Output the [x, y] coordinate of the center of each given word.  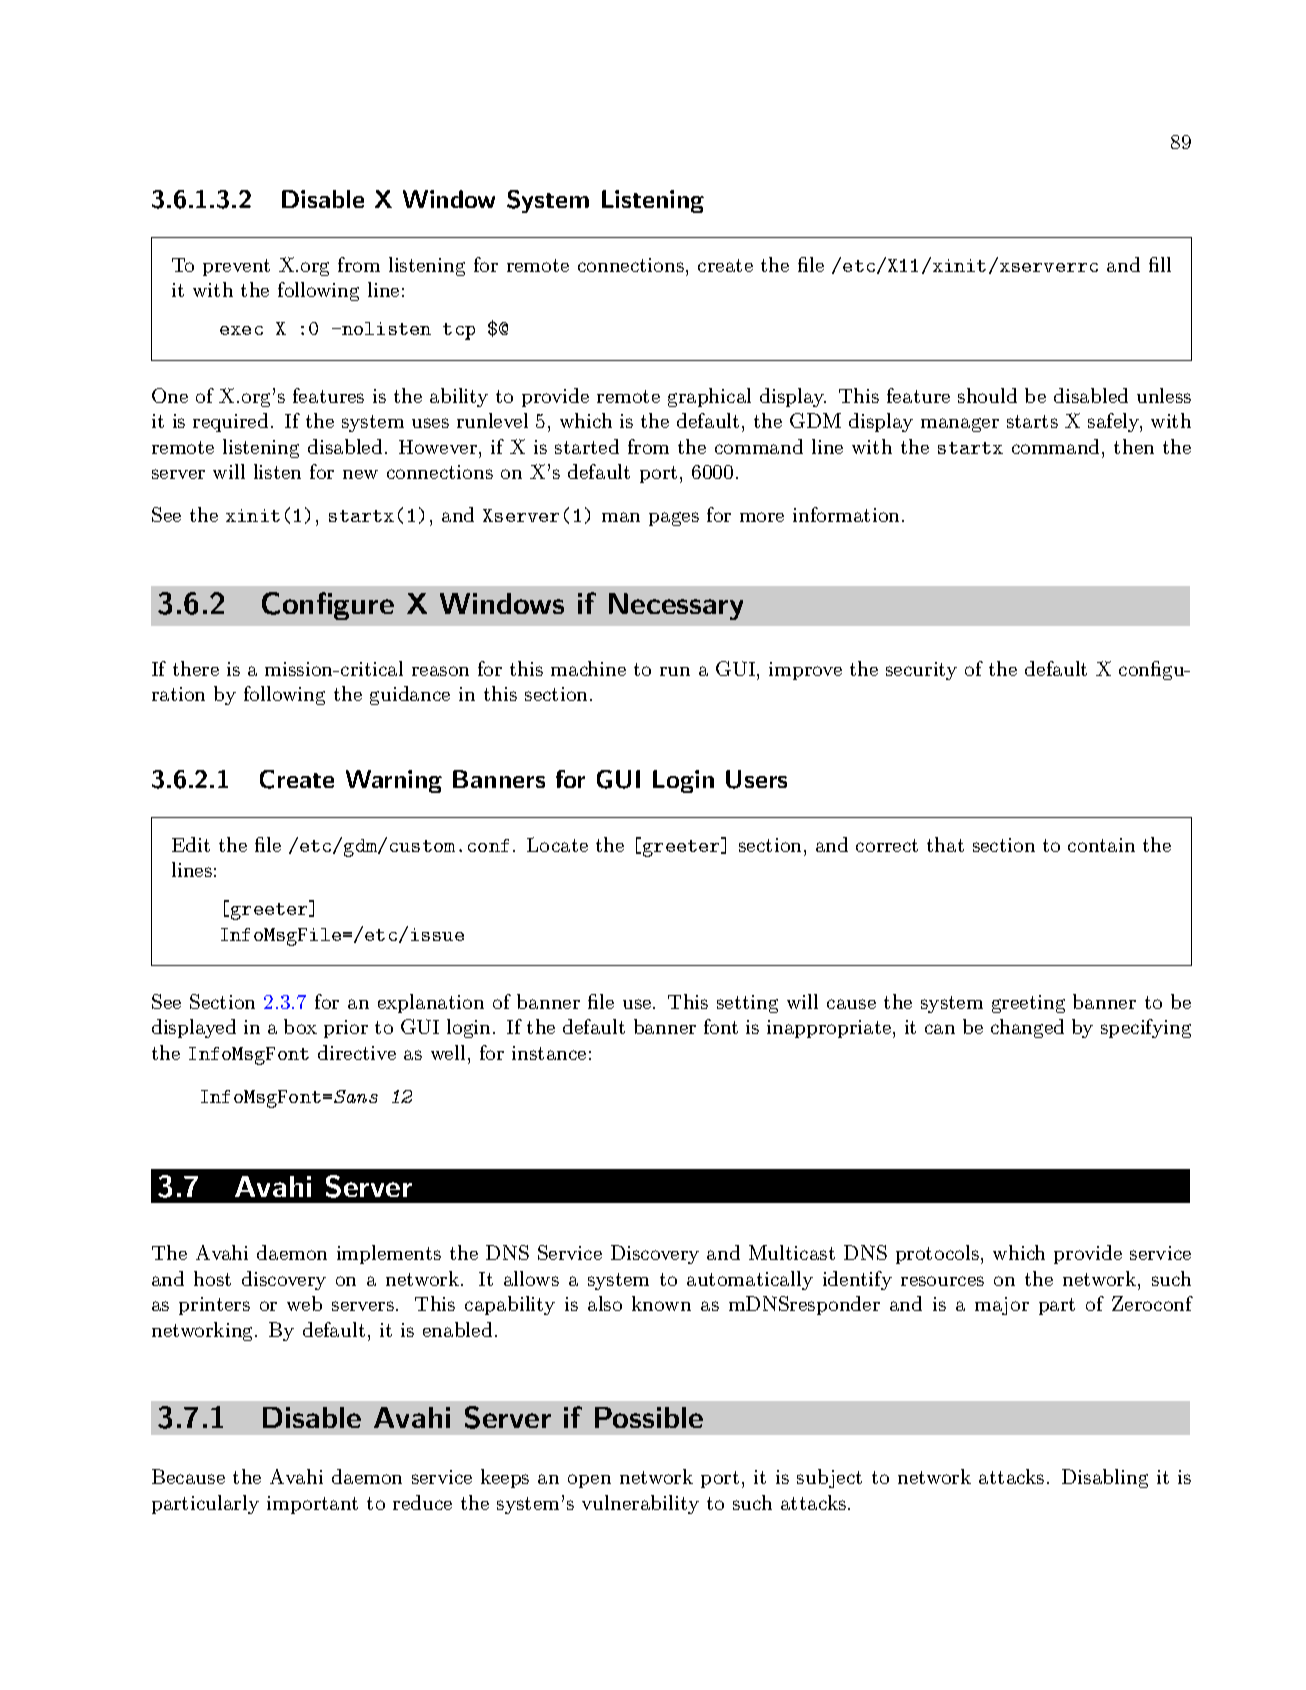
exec [241, 330]
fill [1160, 264]
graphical [709, 397]
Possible [649, 1417]
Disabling [1105, 1478]
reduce [422, 1502]
